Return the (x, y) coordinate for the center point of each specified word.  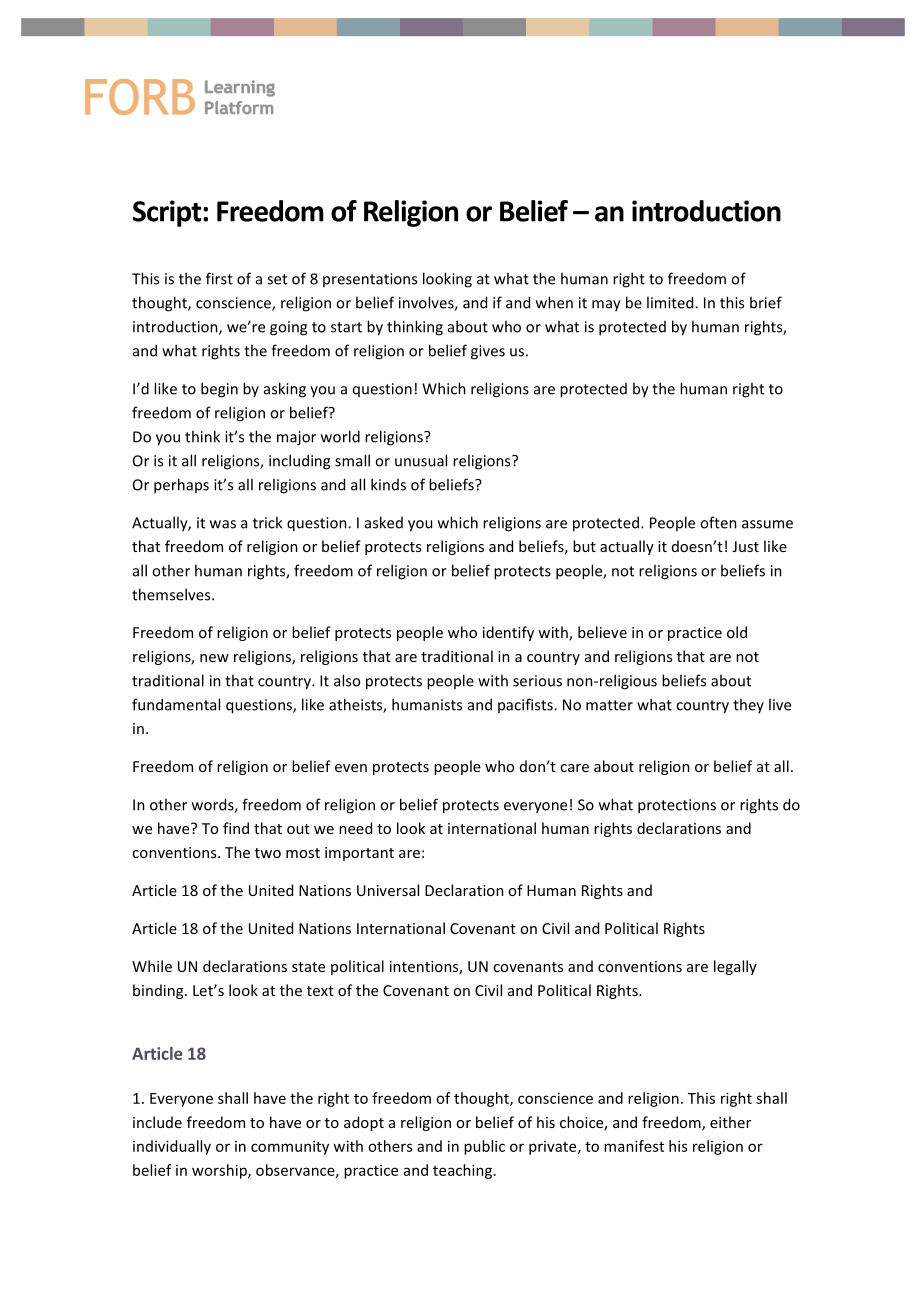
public (484, 1147)
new (214, 658)
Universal (388, 890)
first (219, 278)
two (268, 853)
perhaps (181, 486)
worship (220, 1171)
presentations (370, 280)
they (748, 705)
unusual (421, 460)
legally (735, 967)
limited (671, 302)
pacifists (526, 705)
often (718, 522)
